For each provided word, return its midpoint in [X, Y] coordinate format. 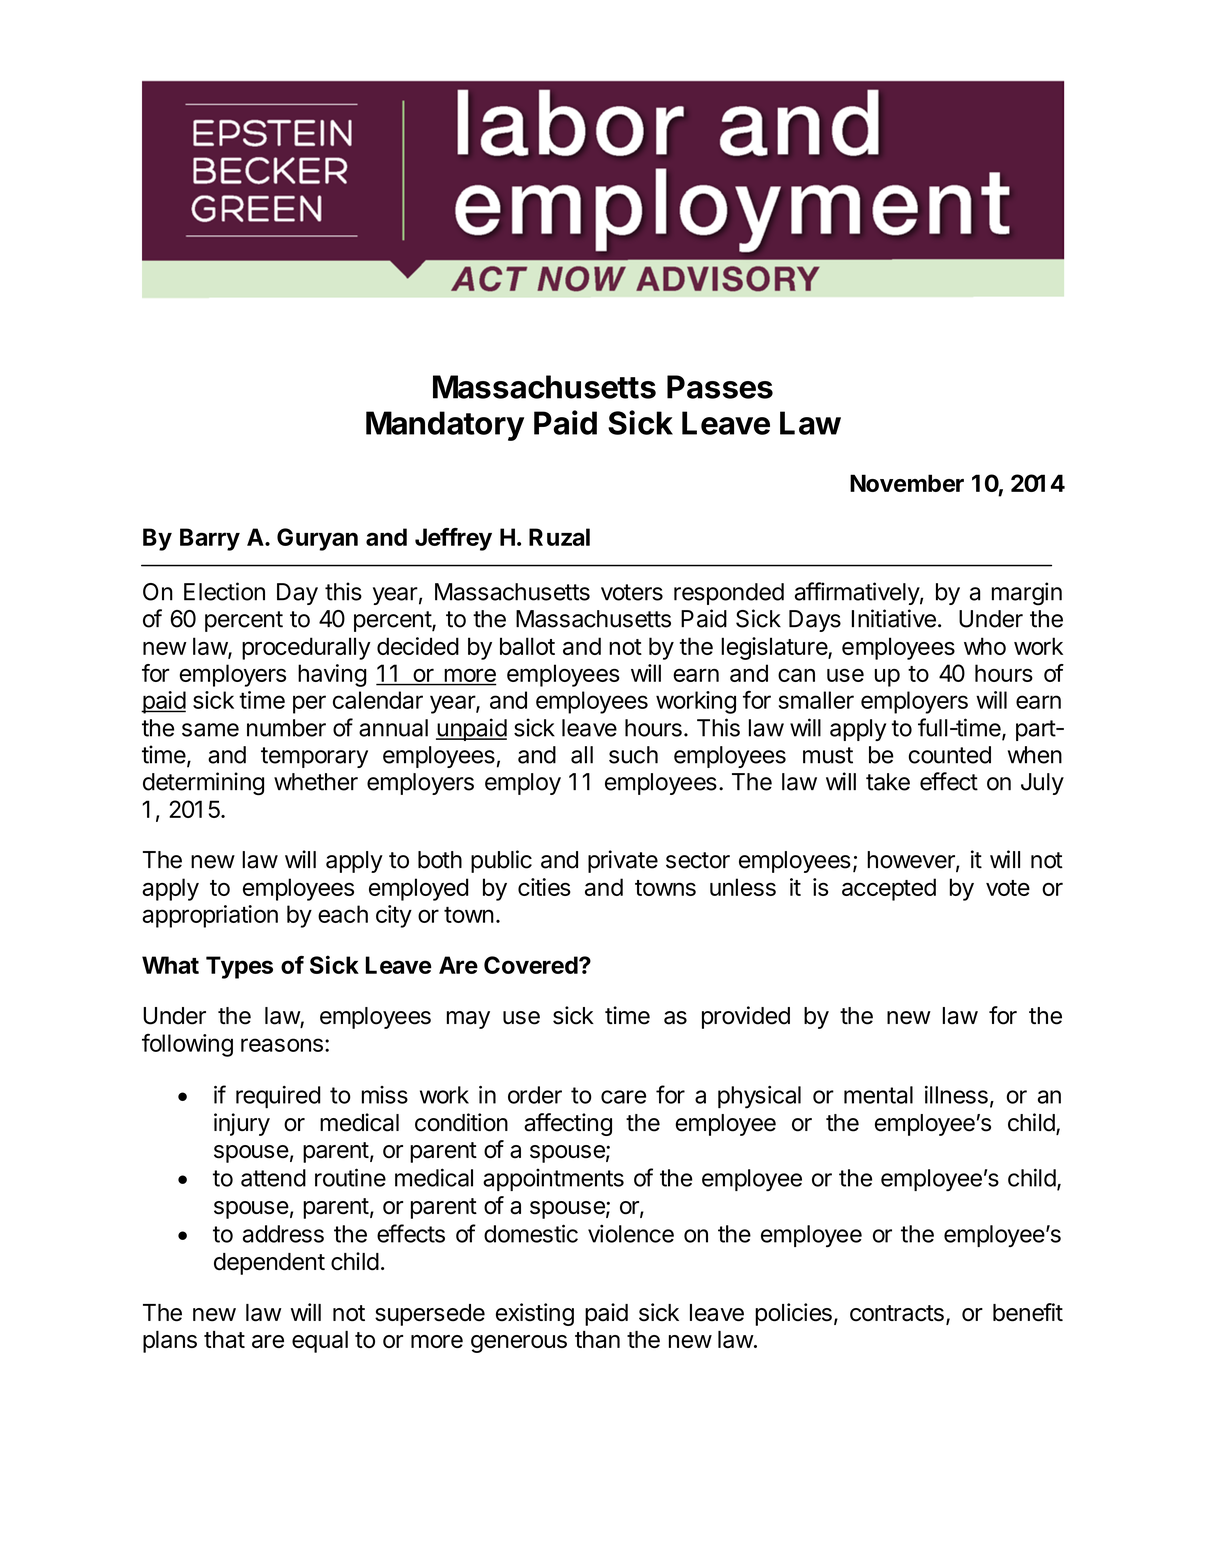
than [597, 1339]
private [623, 861]
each [343, 914]
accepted [889, 889]
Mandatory [445, 426]
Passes [720, 387]
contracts [897, 1313]
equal [320, 1342]
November [907, 483]
